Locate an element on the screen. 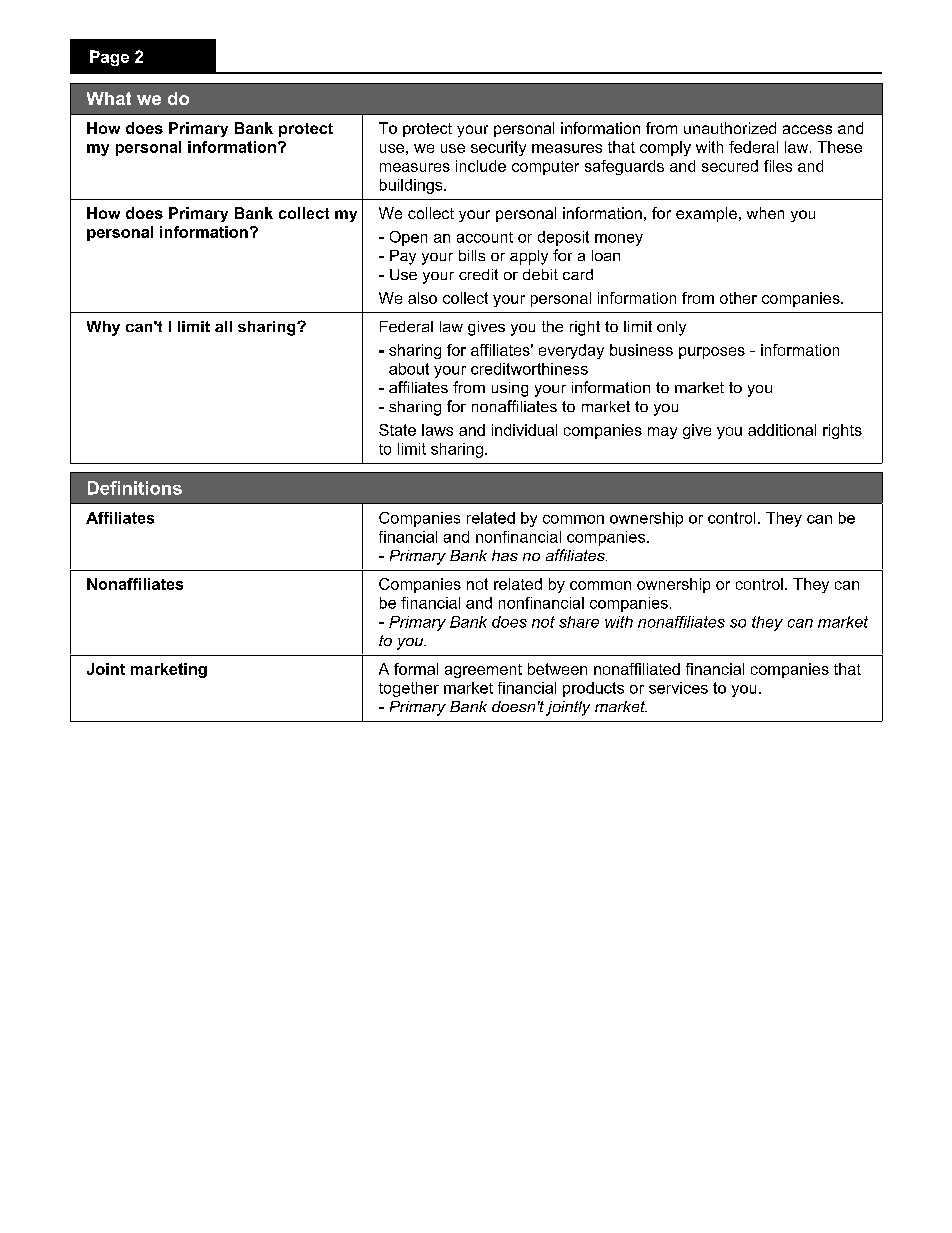 This screenshot has height=1233, width=952. What is located at coordinates (109, 98).
